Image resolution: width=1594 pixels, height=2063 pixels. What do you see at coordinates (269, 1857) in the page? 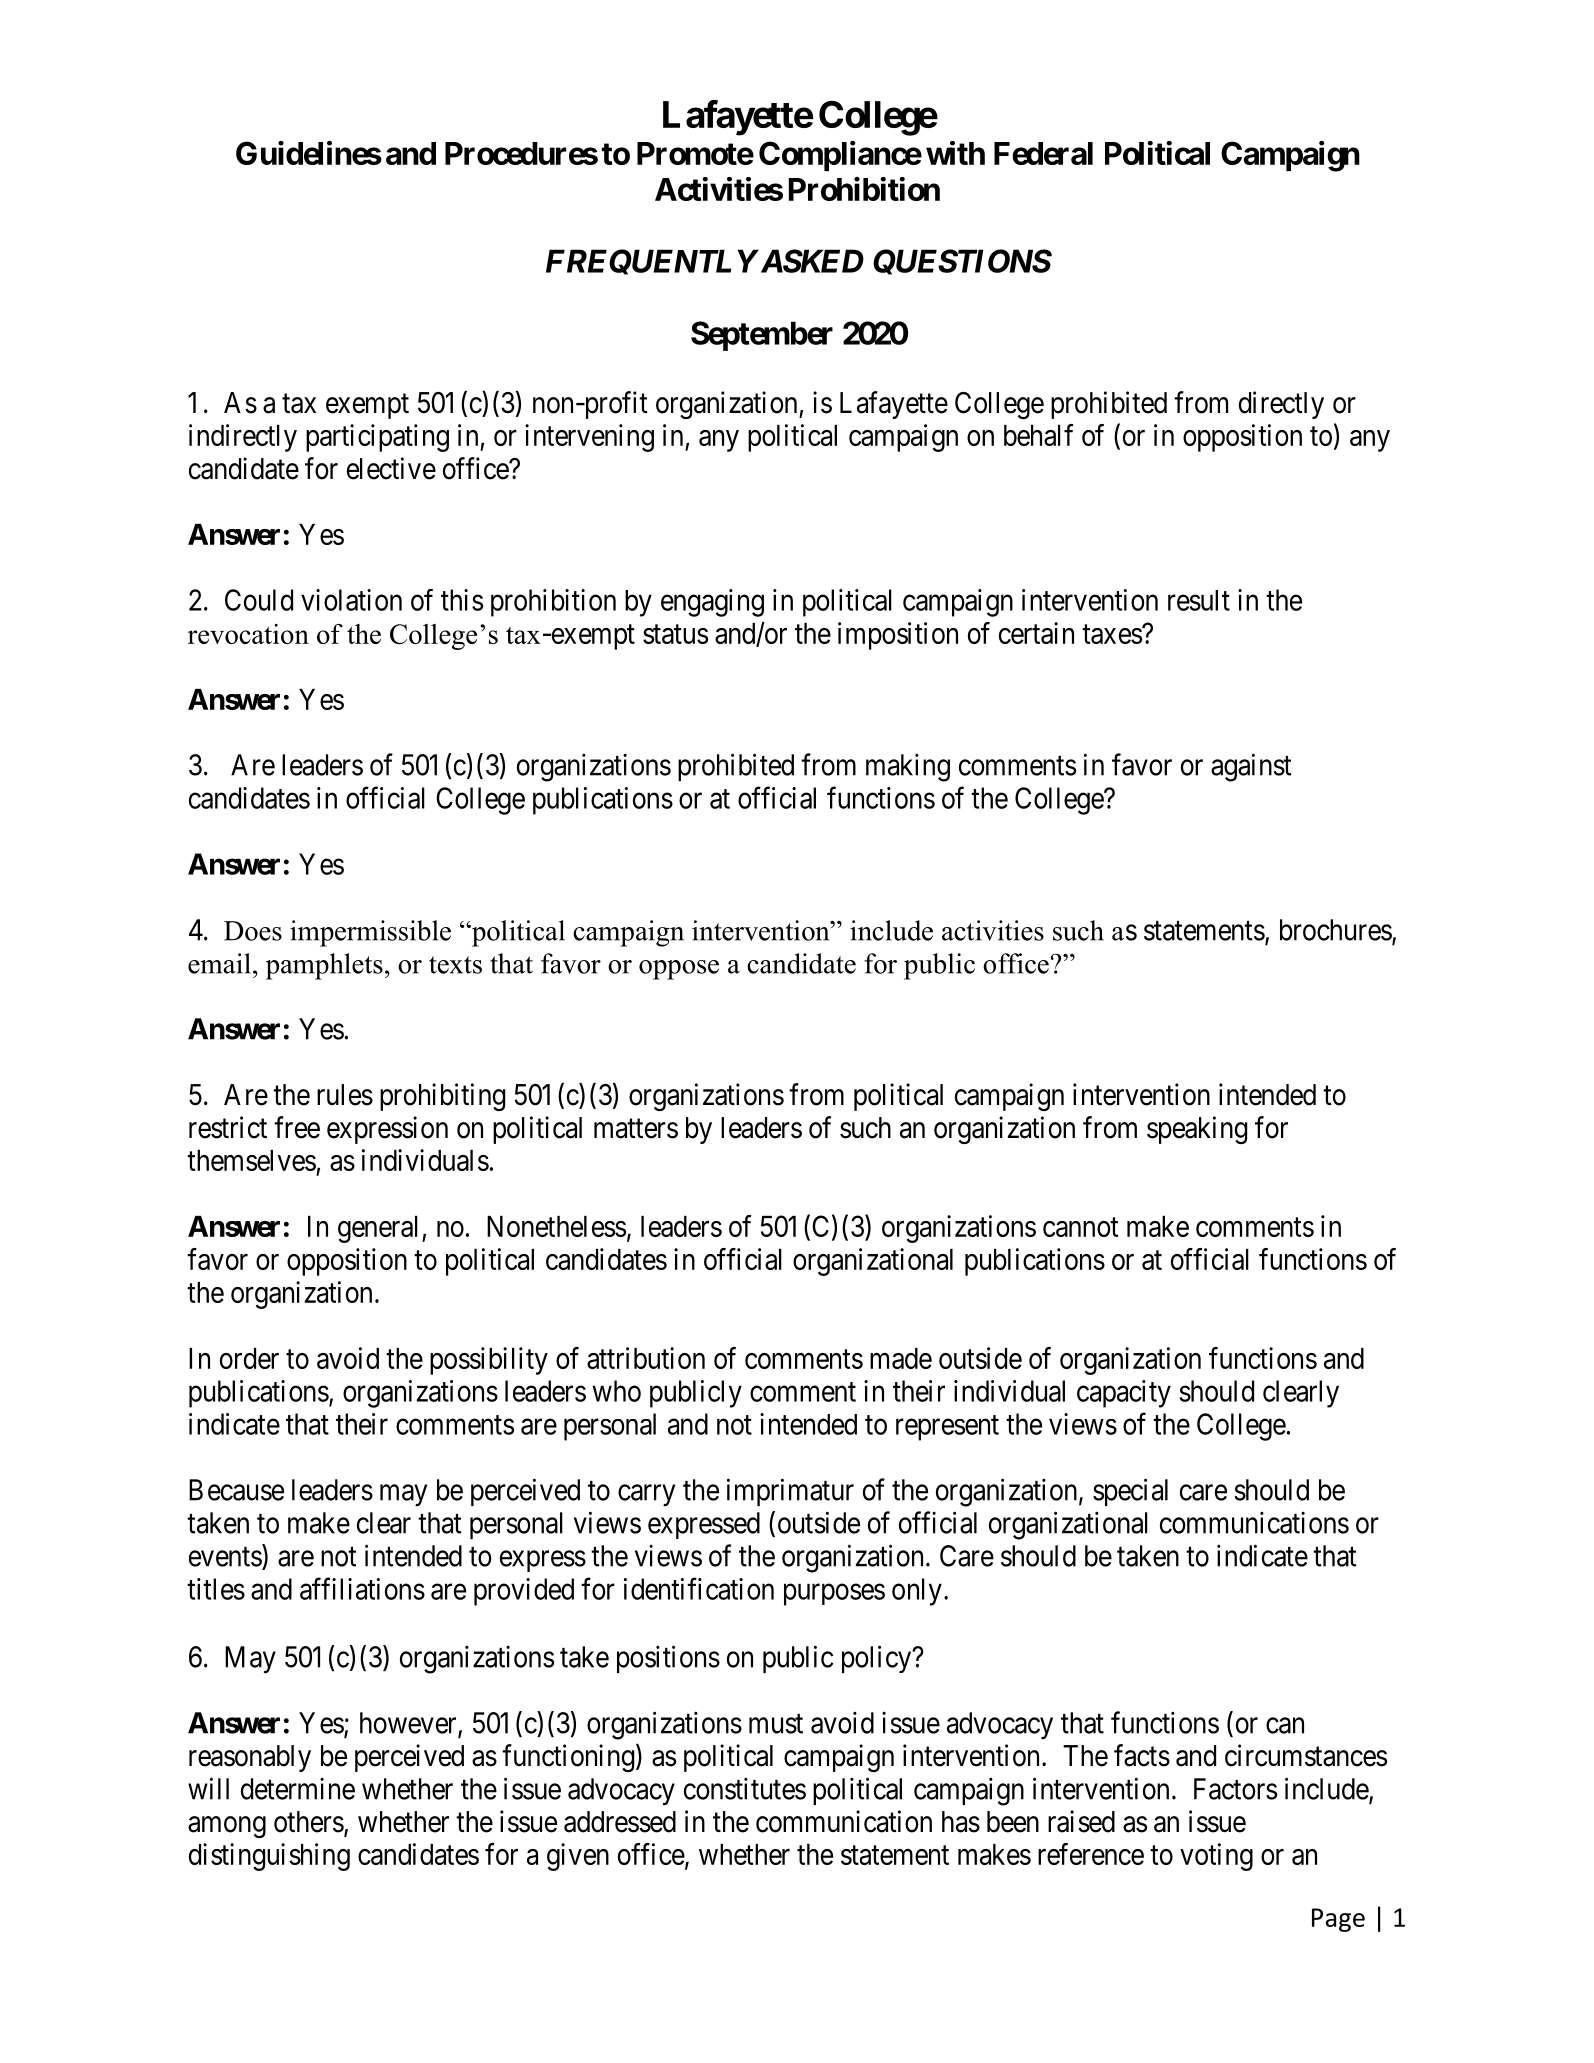
I see `distinguishing` at bounding box center [269, 1857].
